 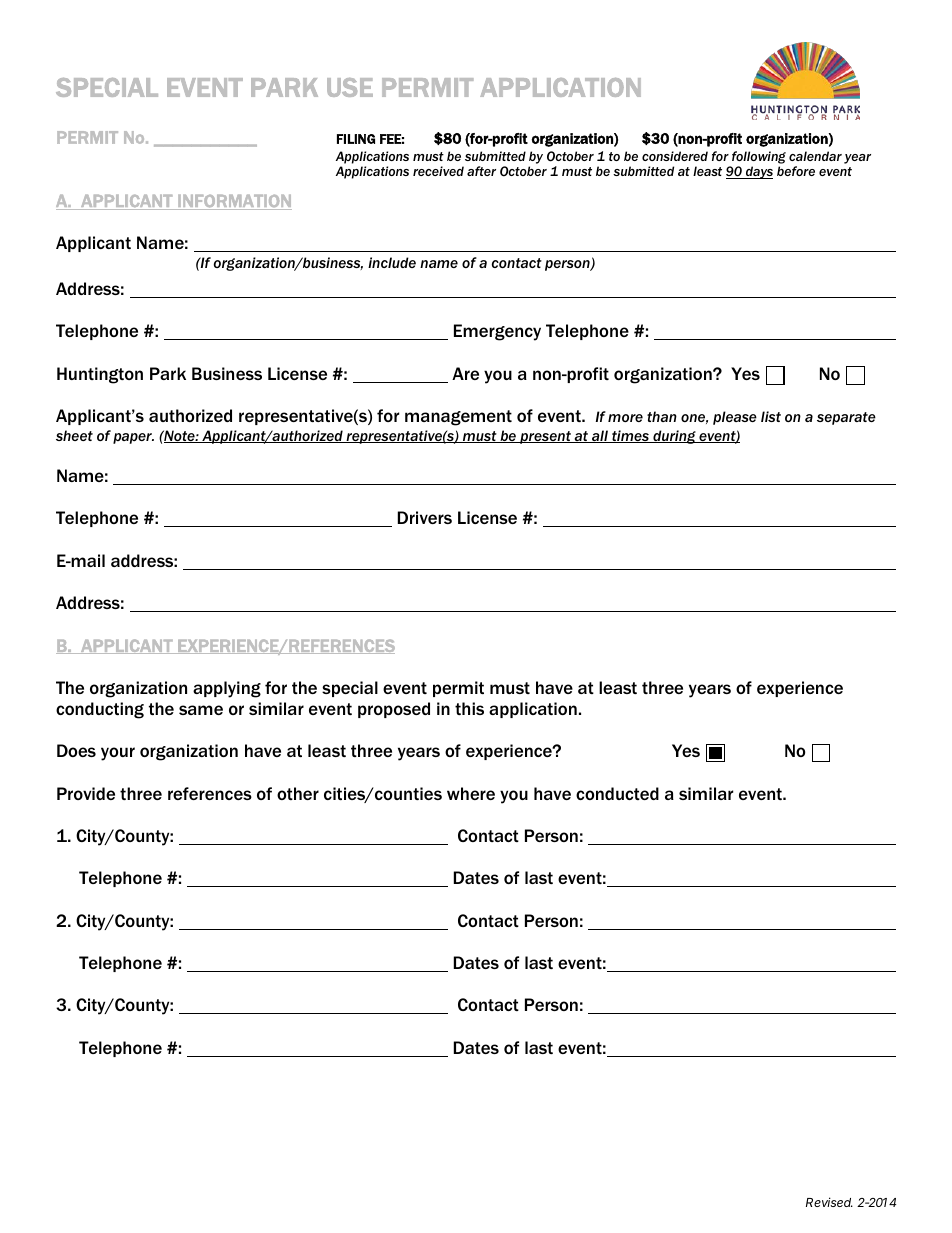 I want to click on following, so click(x=759, y=157).
